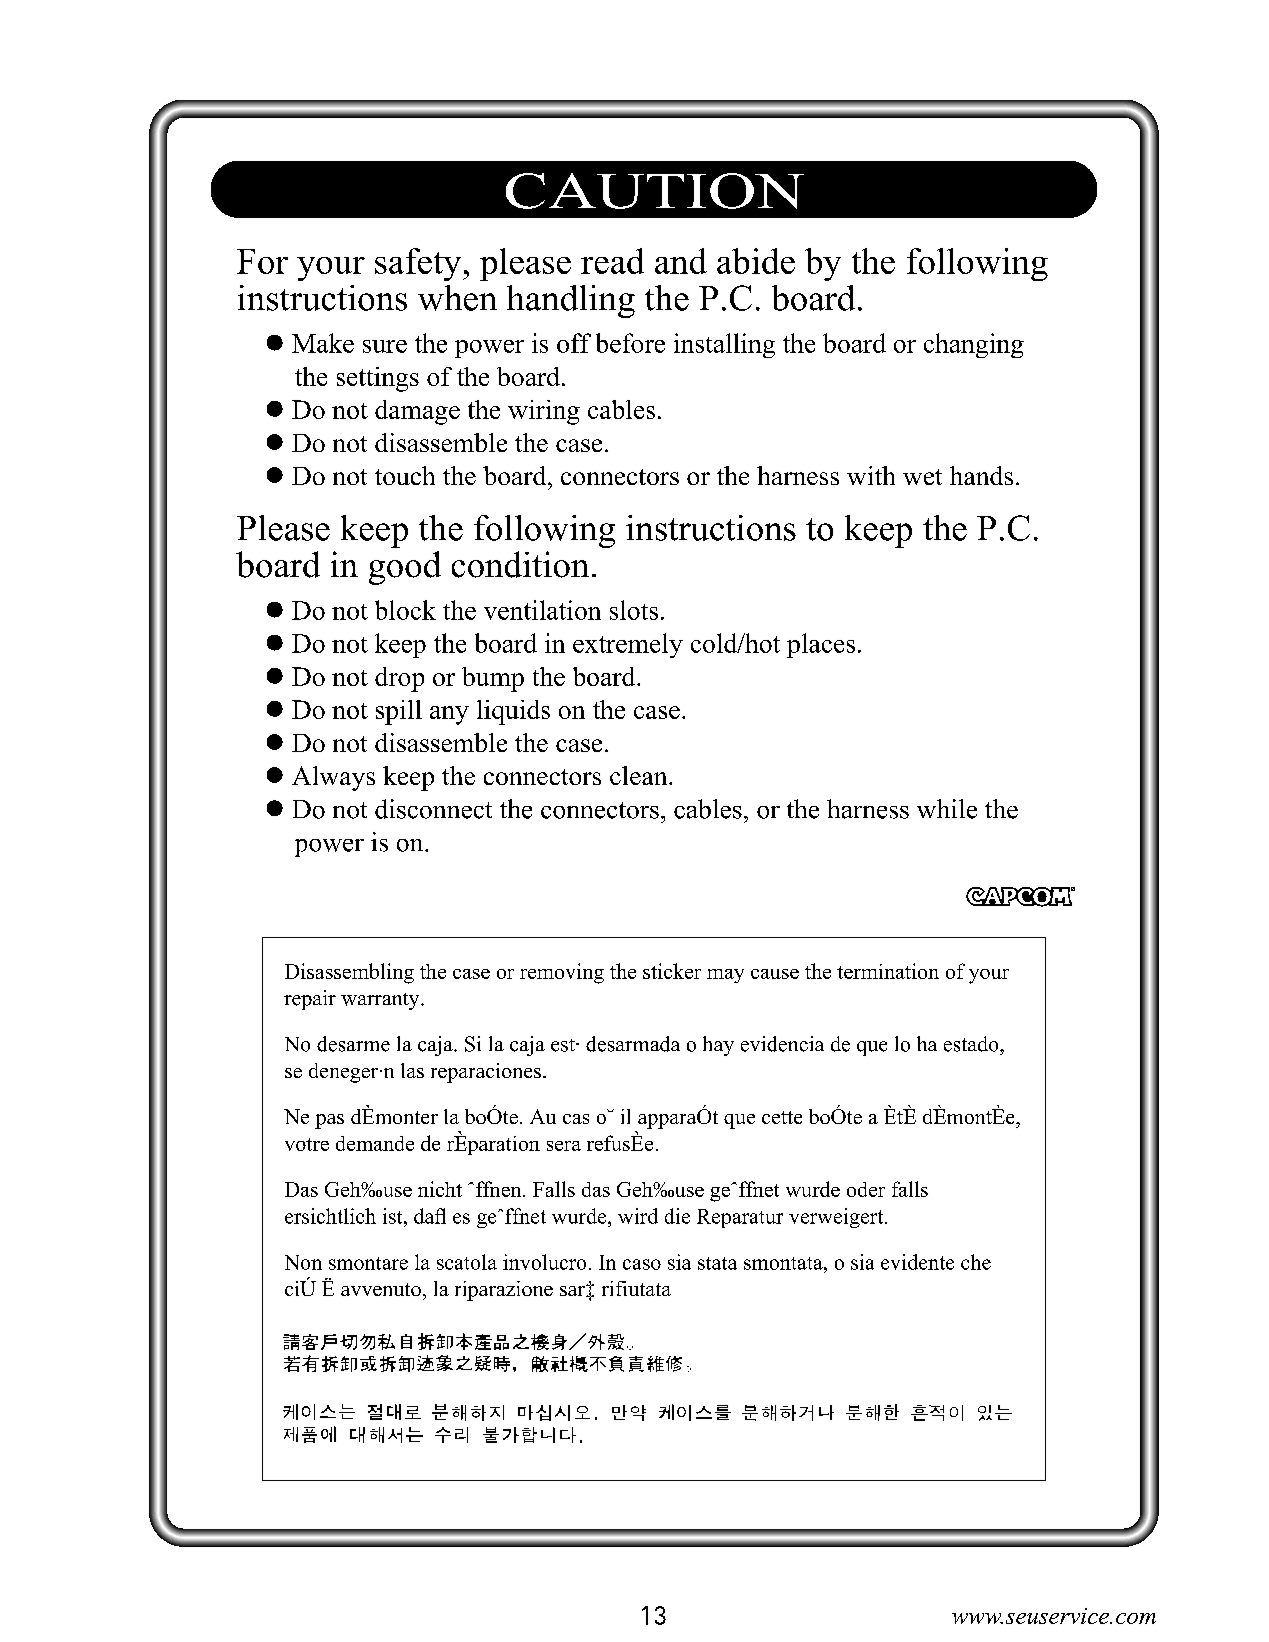 The height and width of the screenshot is (1642, 1269). What do you see at coordinates (419, 264) in the screenshot?
I see `safety` at bounding box center [419, 264].
